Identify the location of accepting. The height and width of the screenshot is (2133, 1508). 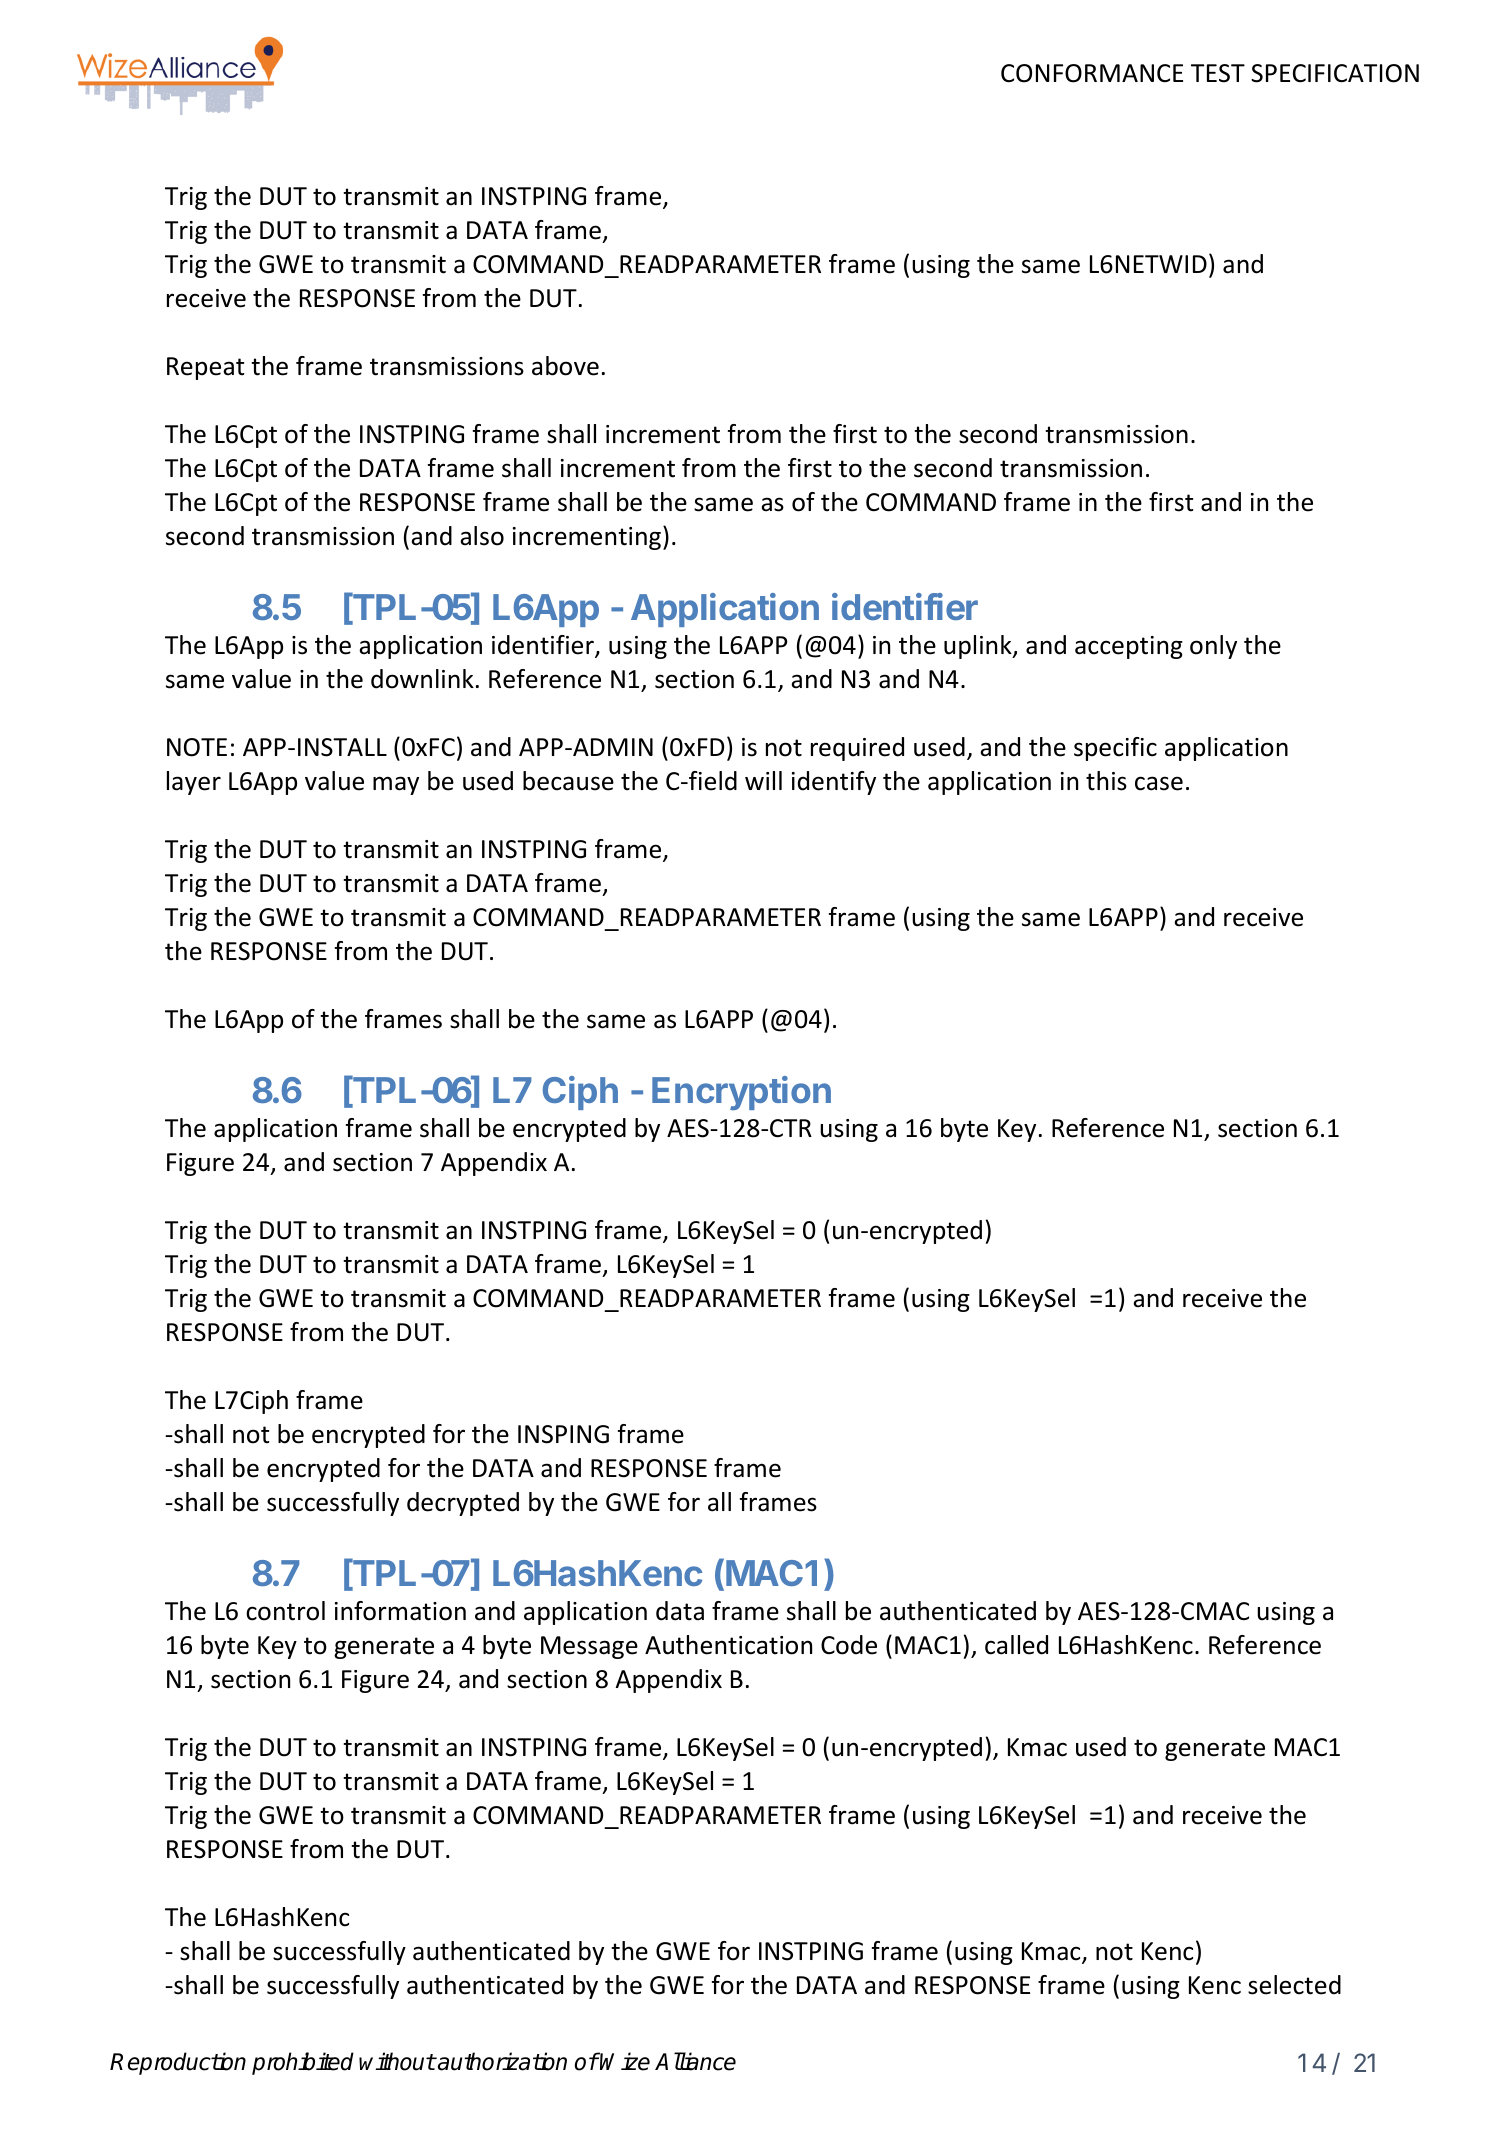
(1129, 647).
